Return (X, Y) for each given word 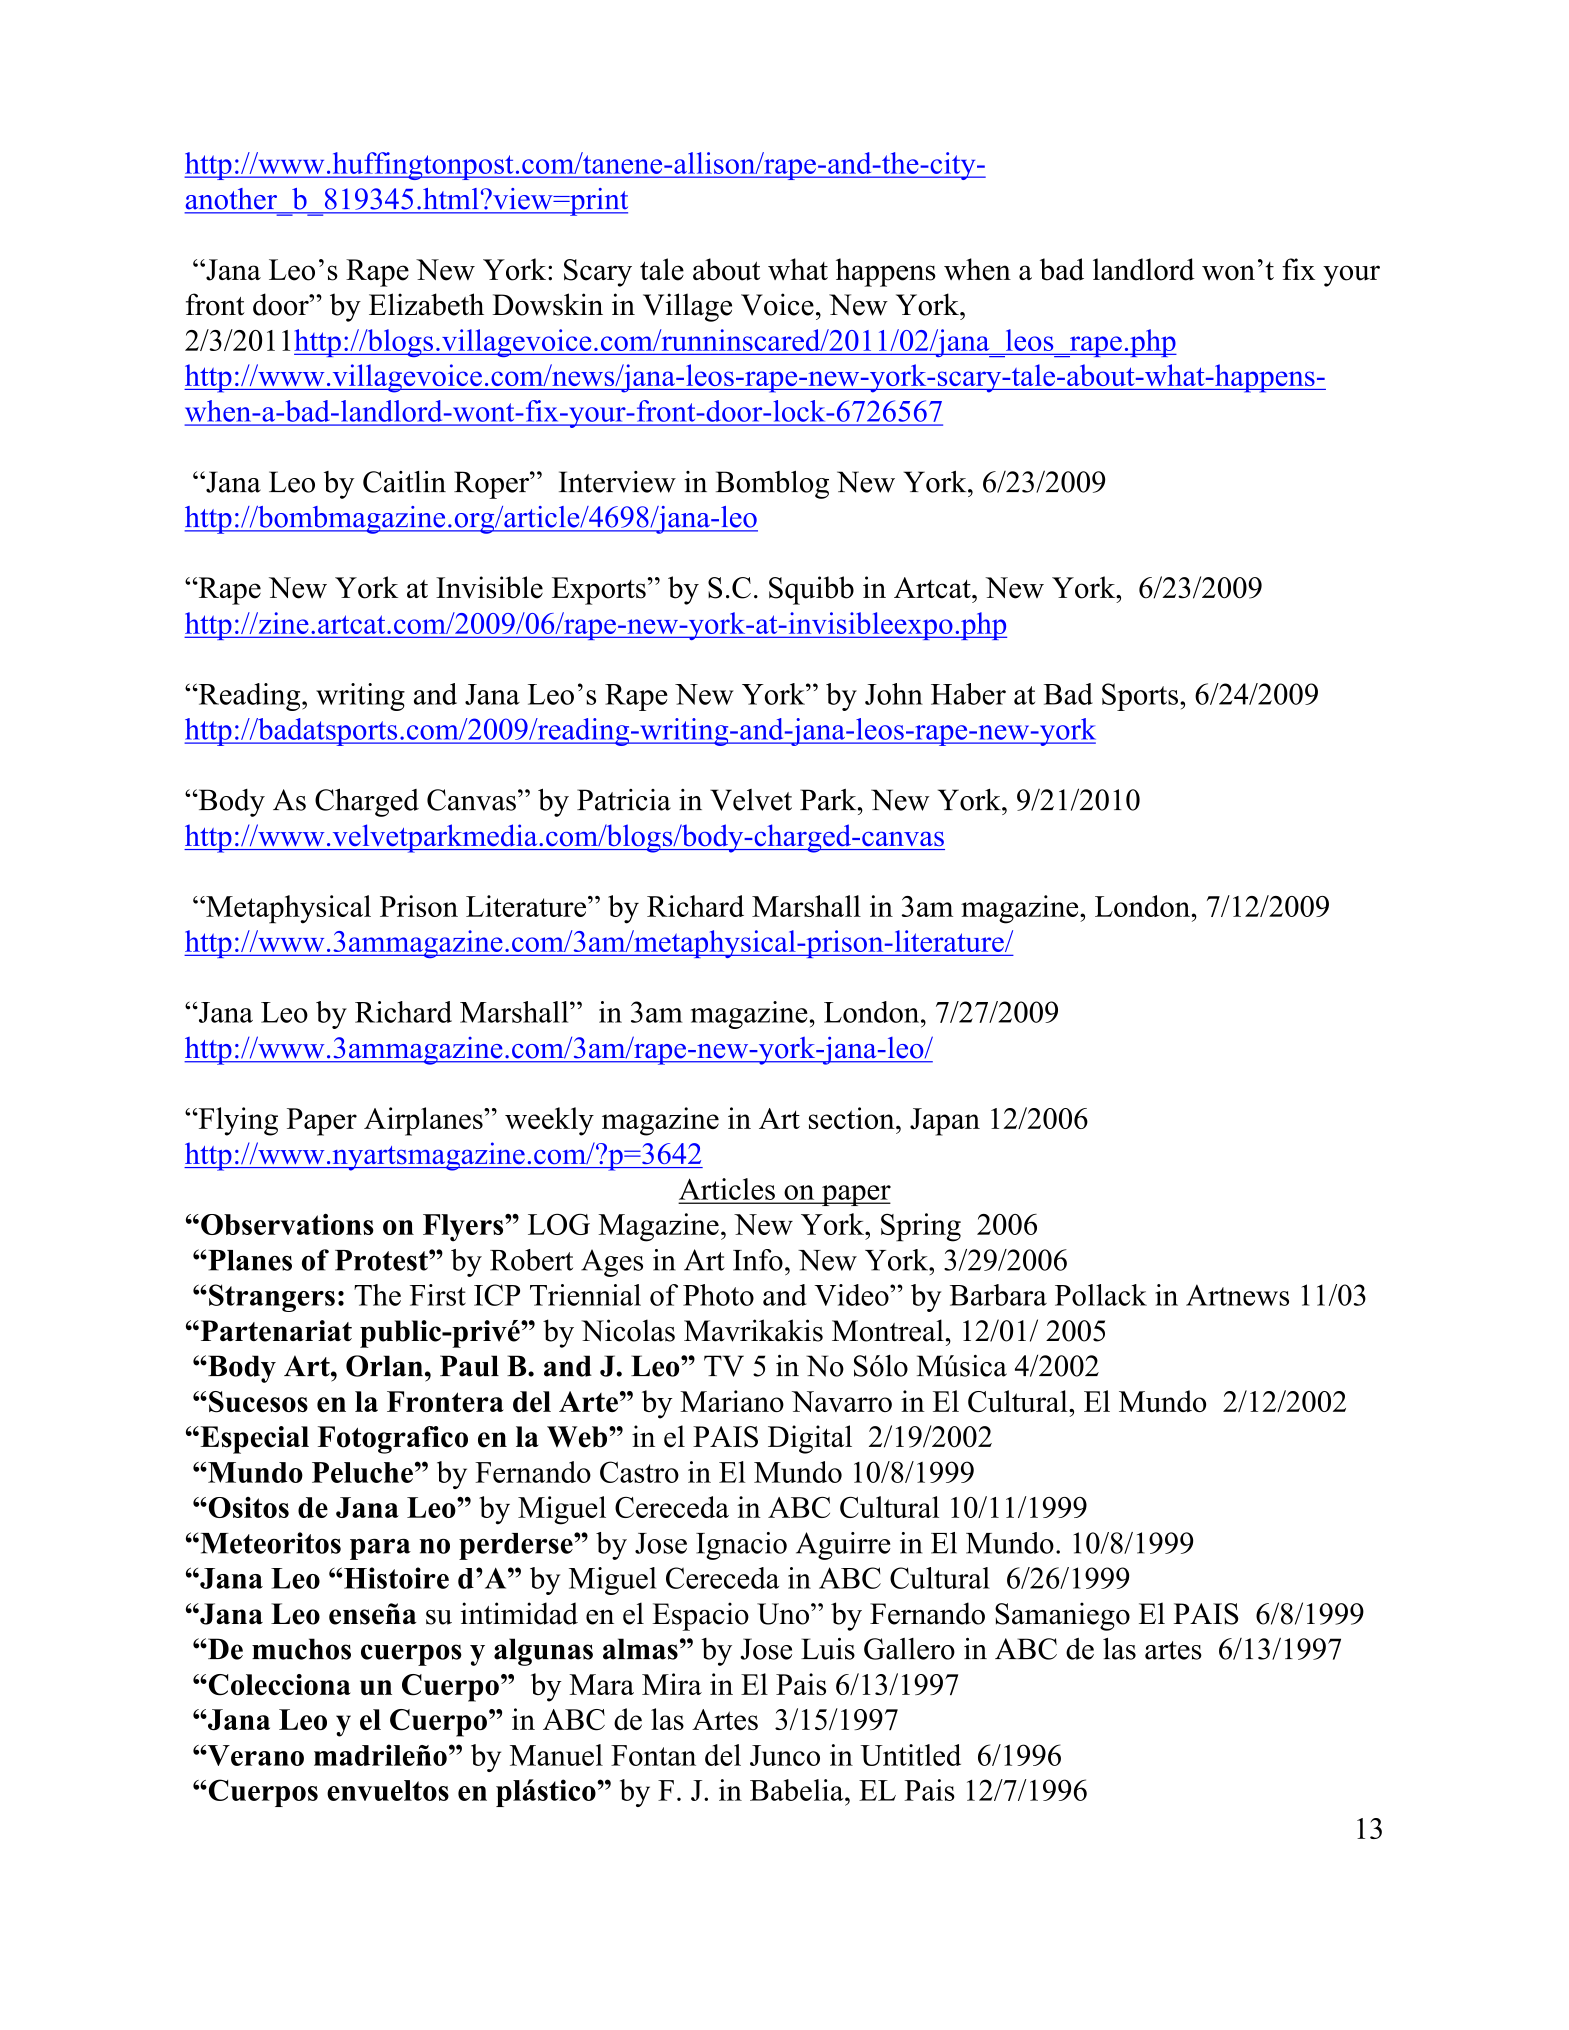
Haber (968, 694)
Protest (382, 1260)
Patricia (624, 800)
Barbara (998, 1295)
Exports (599, 591)
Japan (945, 1122)
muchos (301, 1649)
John (894, 694)
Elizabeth (426, 304)
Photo (718, 1295)
